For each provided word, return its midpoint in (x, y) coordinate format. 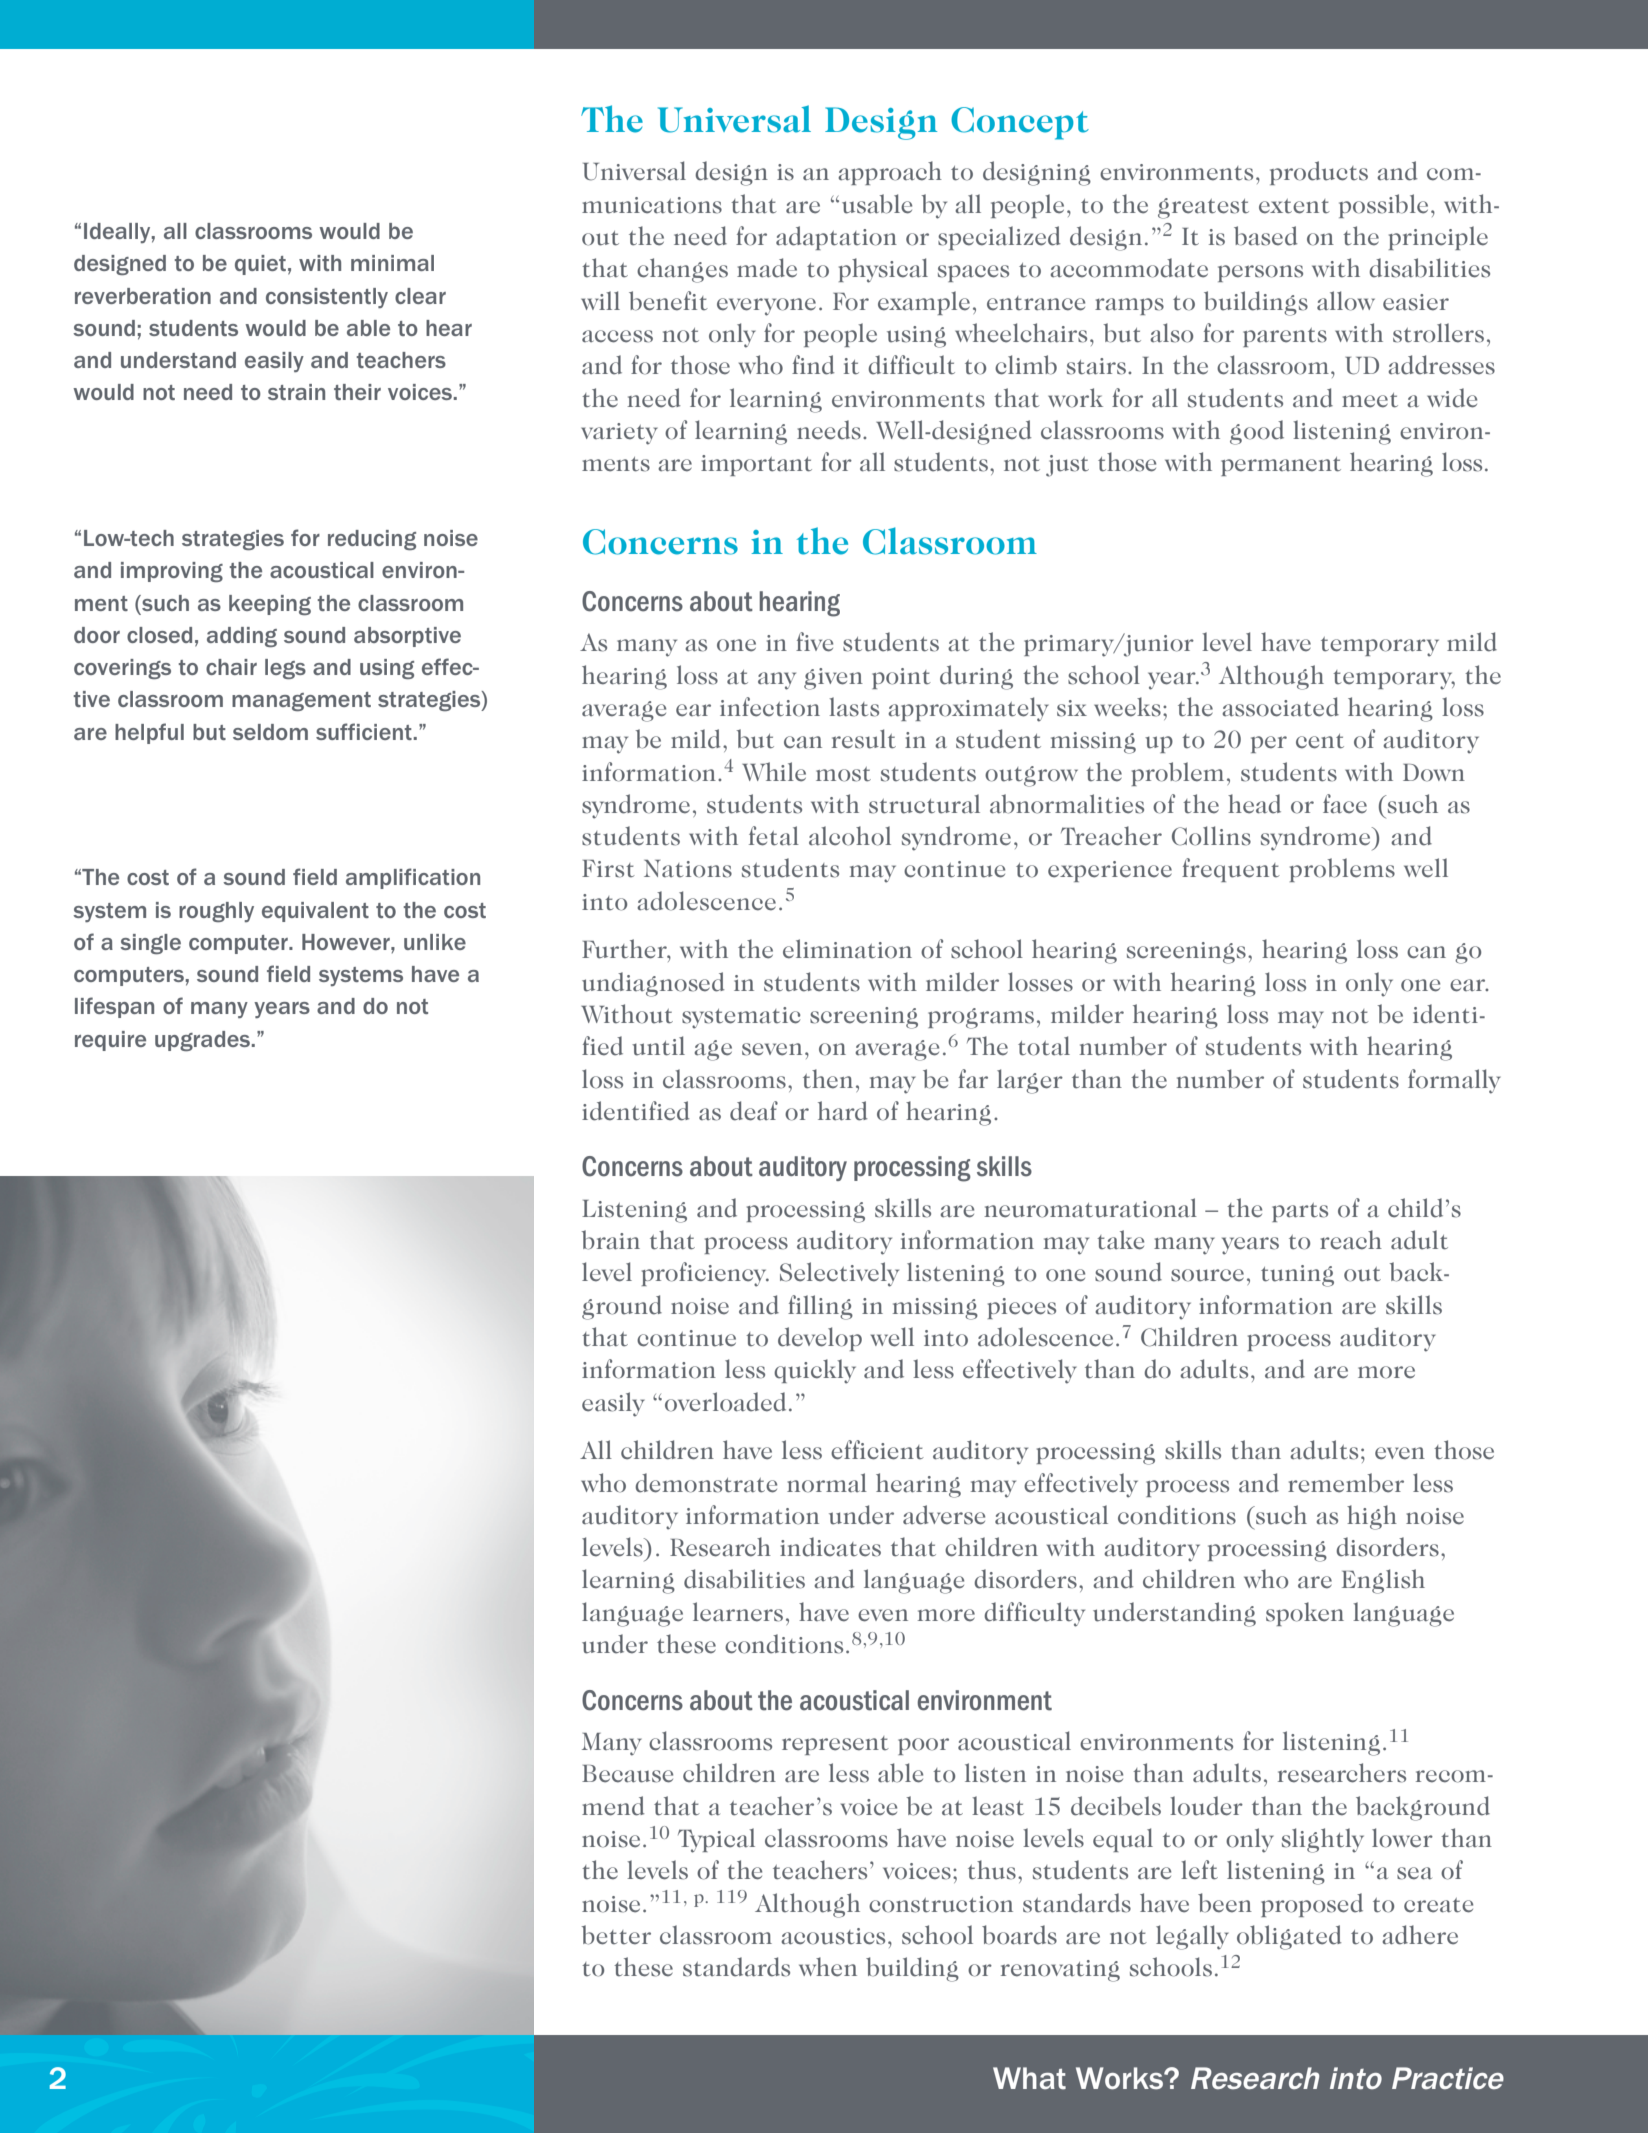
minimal (392, 263)
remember (1346, 1483)
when (828, 1967)
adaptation (836, 238)
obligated (1289, 1937)
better (616, 1935)
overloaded (725, 1402)
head (1254, 804)
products (1319, 173)
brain (611, 1240)
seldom (270, 732)
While (774, 772)
